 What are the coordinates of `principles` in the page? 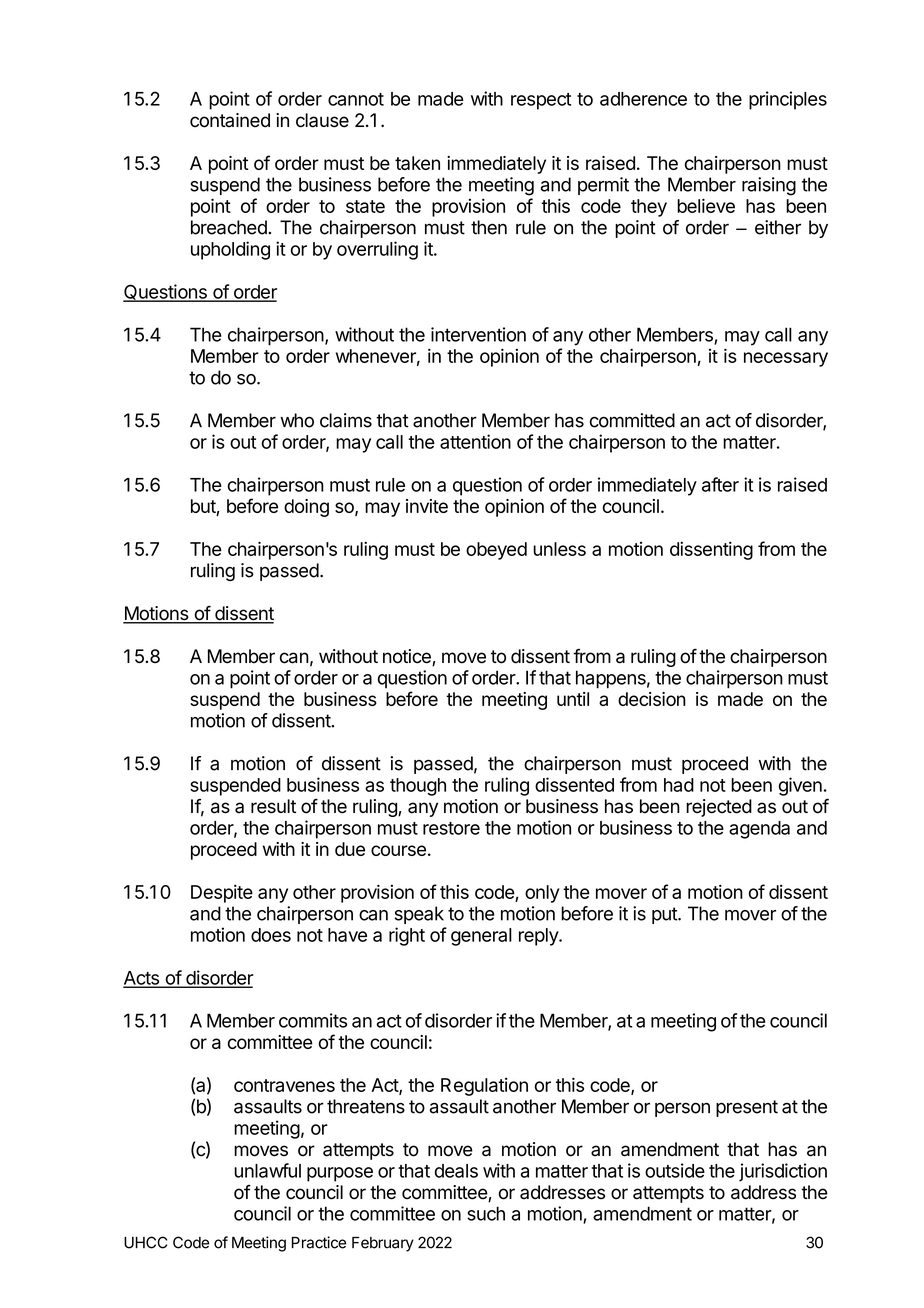 It's located at (788, 100).
